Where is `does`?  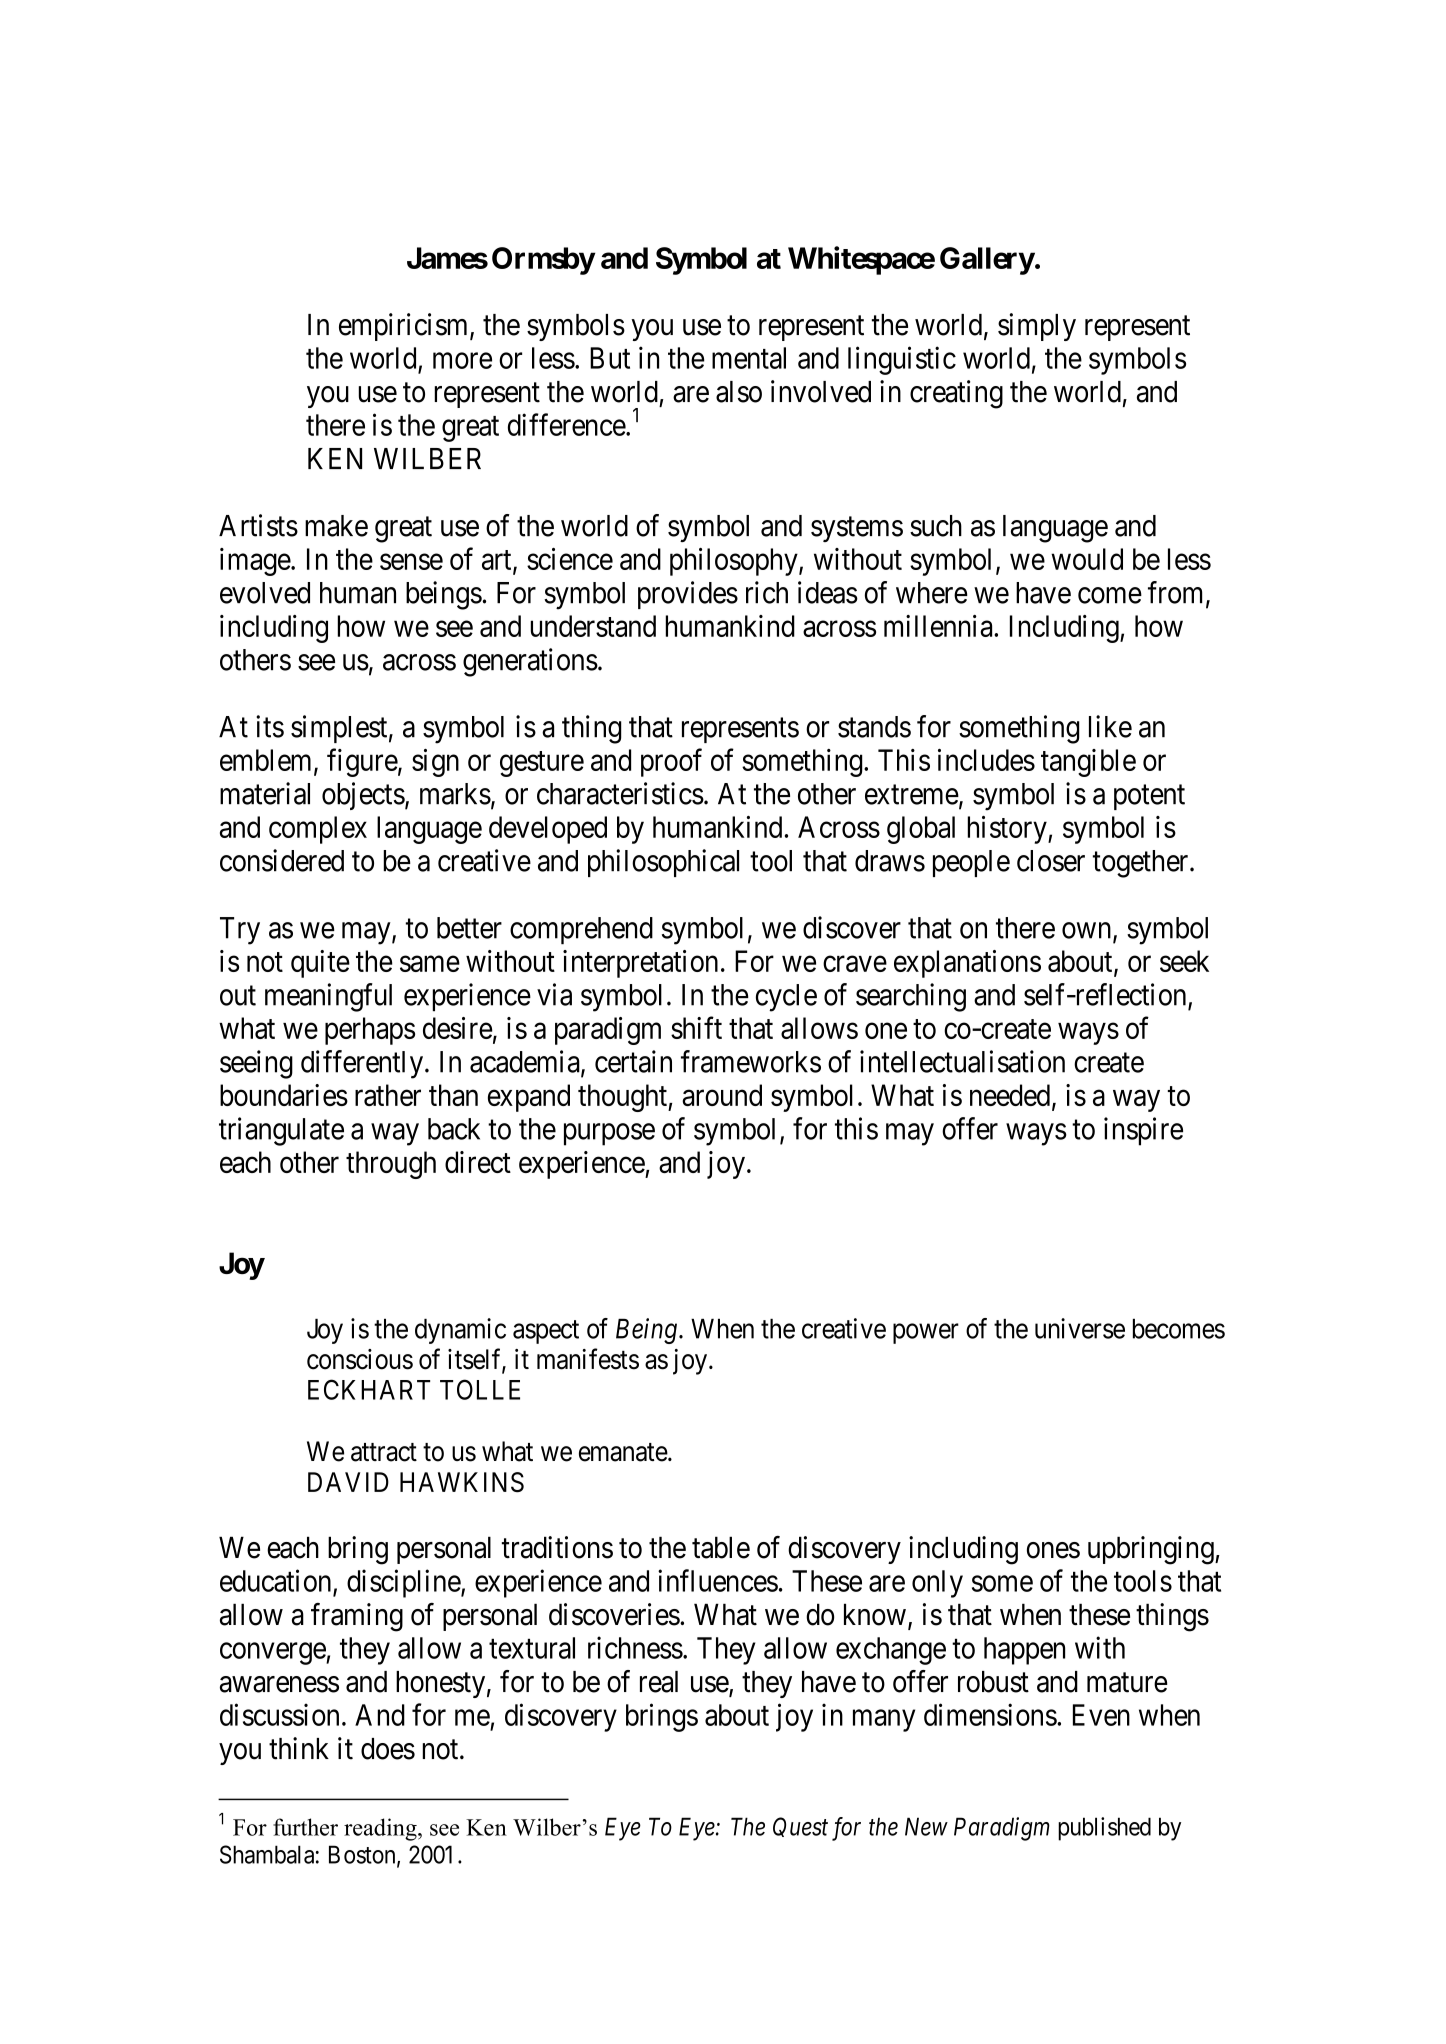 does is located at coordinates (388, 1749).
